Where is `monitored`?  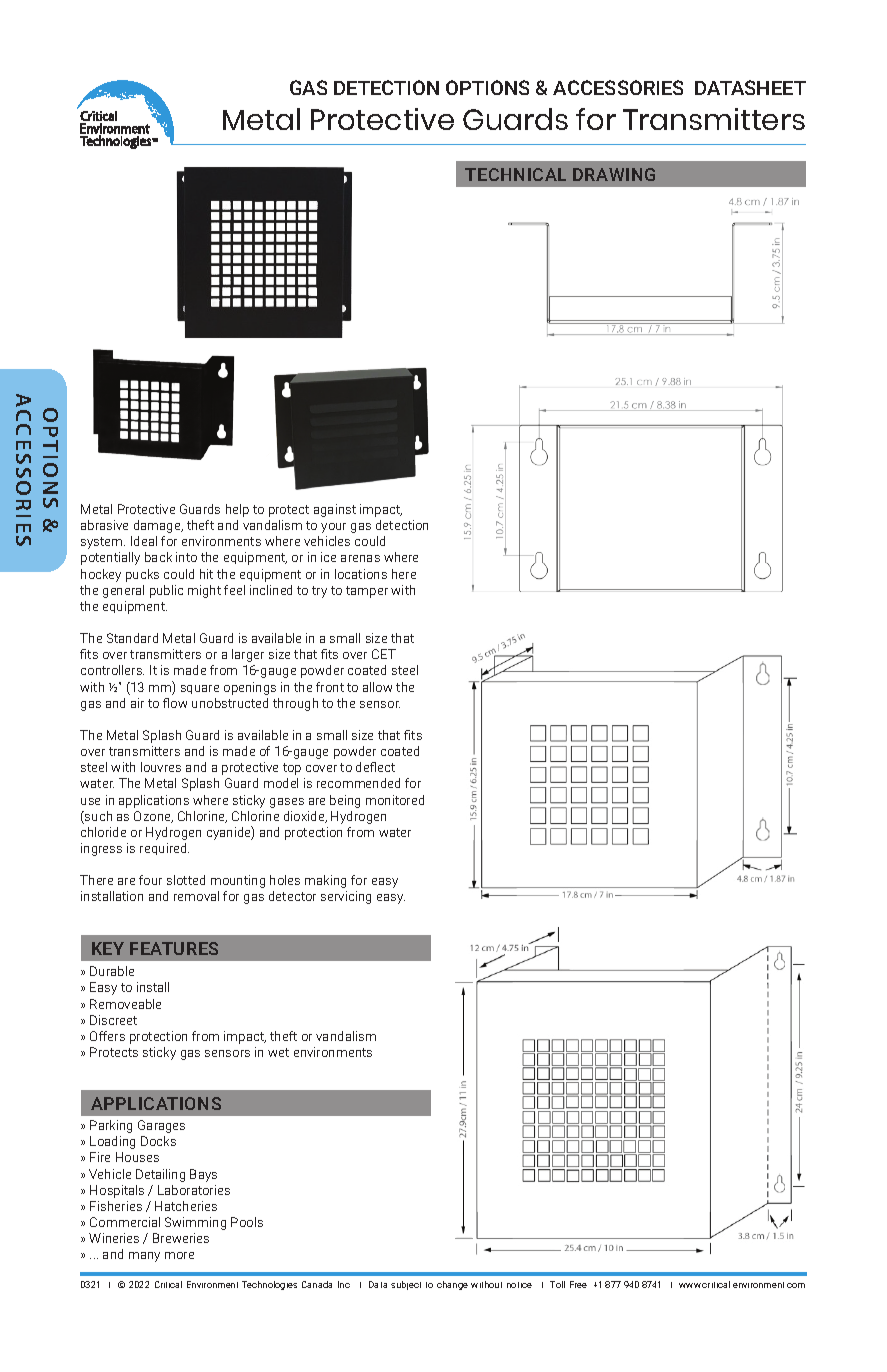 monitored is located at coordinates (395, 800).
